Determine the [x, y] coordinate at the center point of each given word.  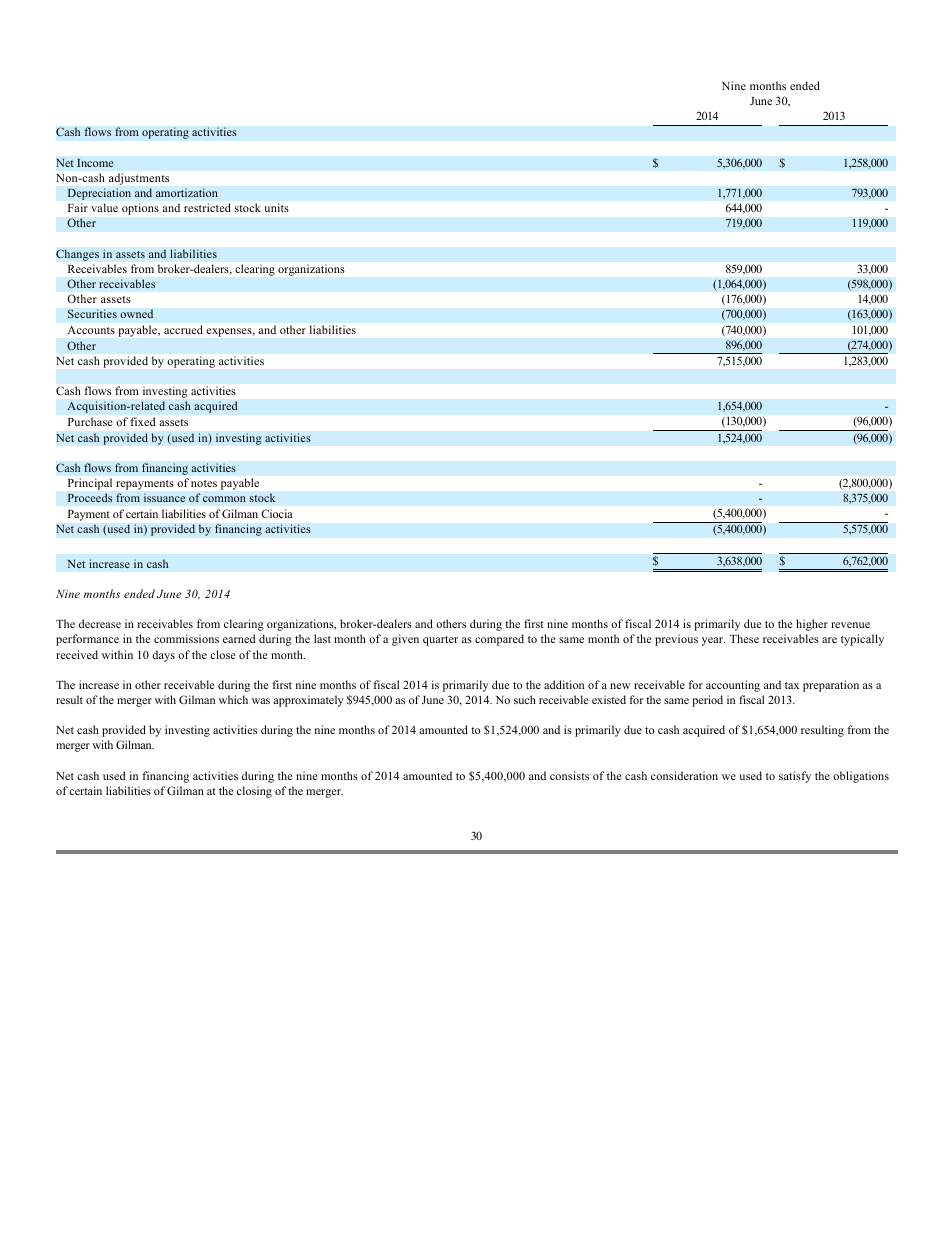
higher [812, 625]
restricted [207, 207]
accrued [183, 329]
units [276, 207]
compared [499, 640]
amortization [187, 193]
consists [569, 775]
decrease [100, 623]
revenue [850, 625]
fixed [143, 421]
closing [254, 792]
